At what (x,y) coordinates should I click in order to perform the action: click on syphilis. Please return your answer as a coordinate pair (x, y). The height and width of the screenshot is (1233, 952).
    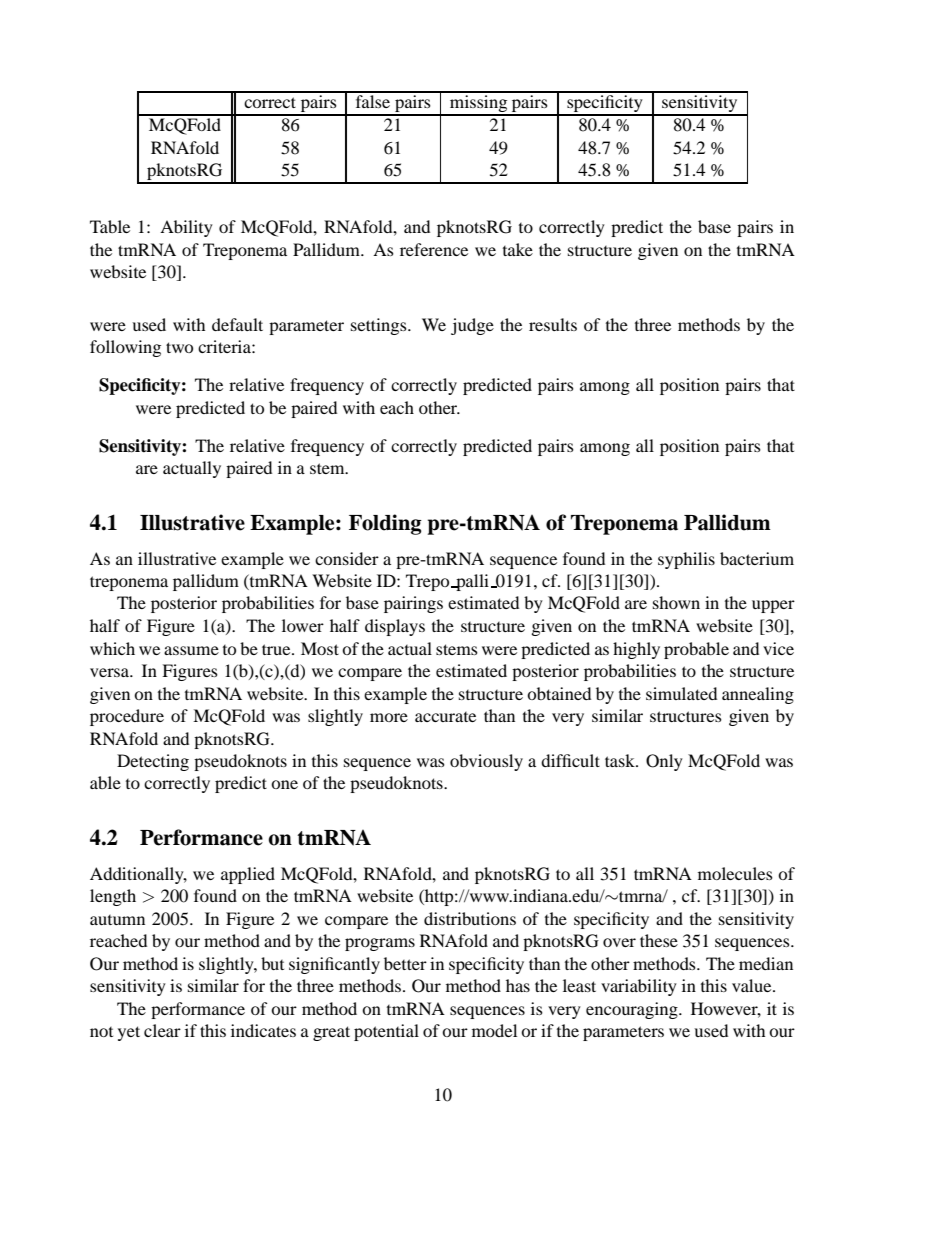
    Looking at the image, I should click on (686, 560).
